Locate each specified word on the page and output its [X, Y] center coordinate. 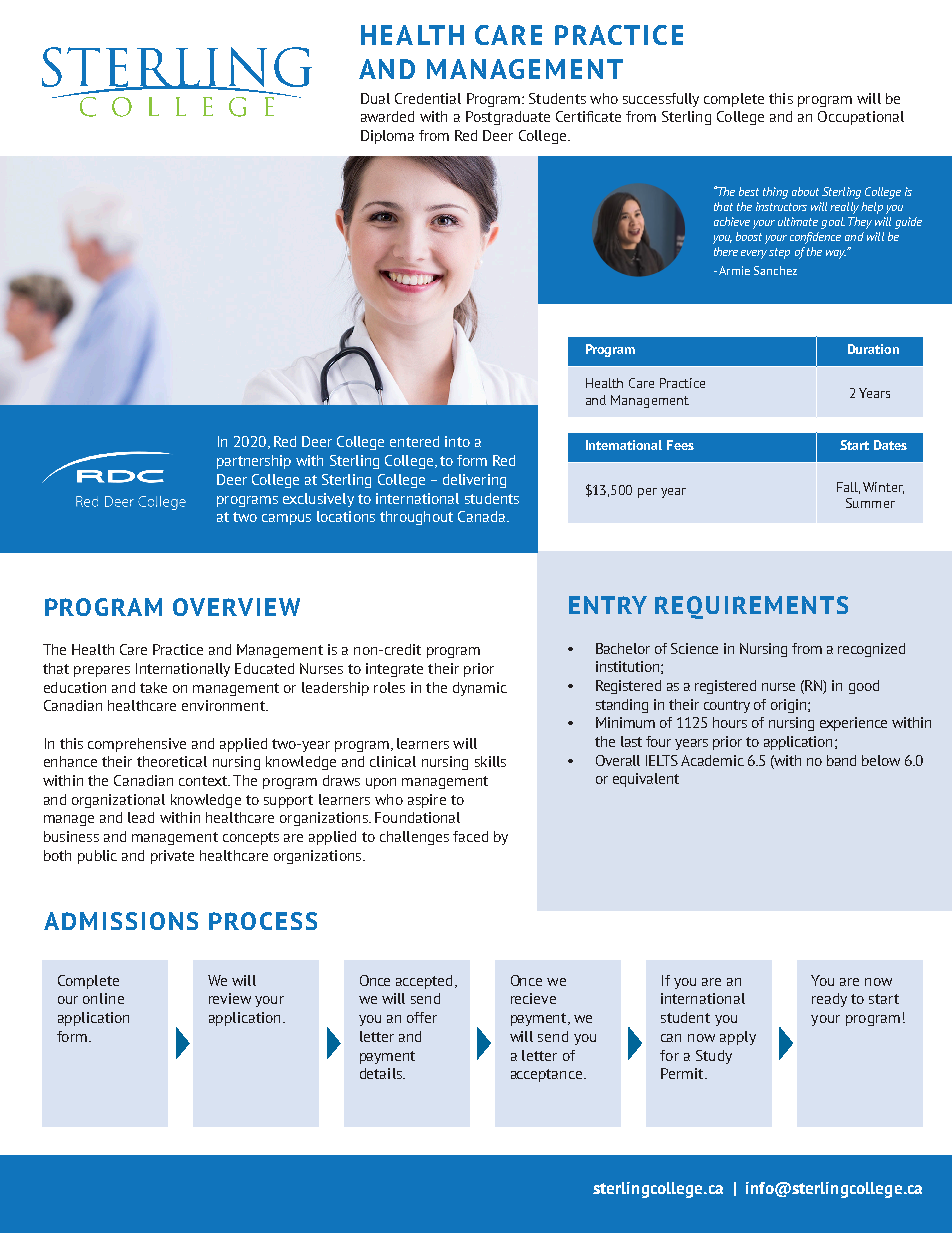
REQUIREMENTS [751, 607]
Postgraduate [508, 118]
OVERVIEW [236, 607]
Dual [375, 98]
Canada [481, 516]
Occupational [861, 118]
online [103, 998]
